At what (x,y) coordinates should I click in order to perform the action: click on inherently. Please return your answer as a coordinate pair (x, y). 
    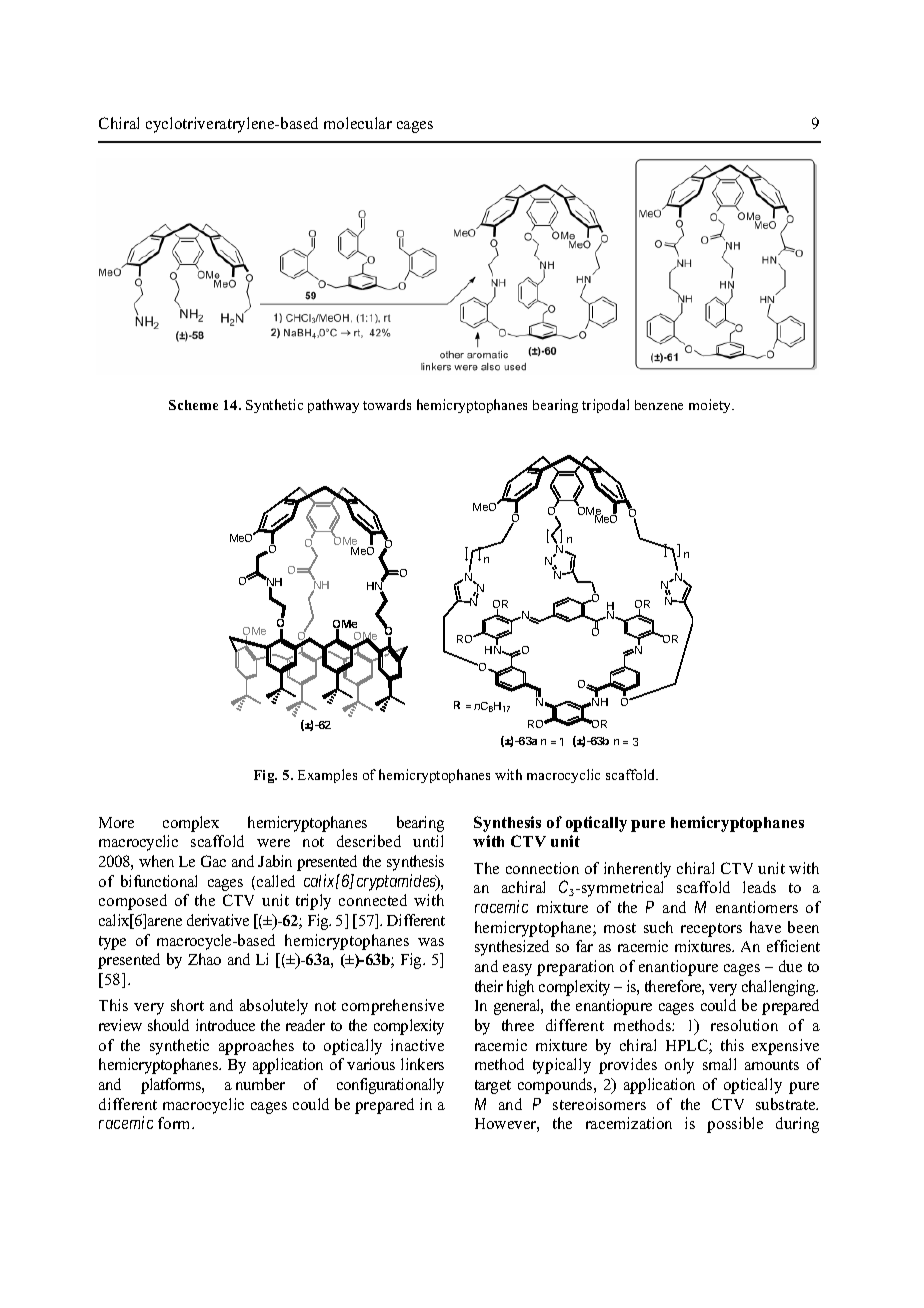
    Looking at the image, I should click on (637, 870).
